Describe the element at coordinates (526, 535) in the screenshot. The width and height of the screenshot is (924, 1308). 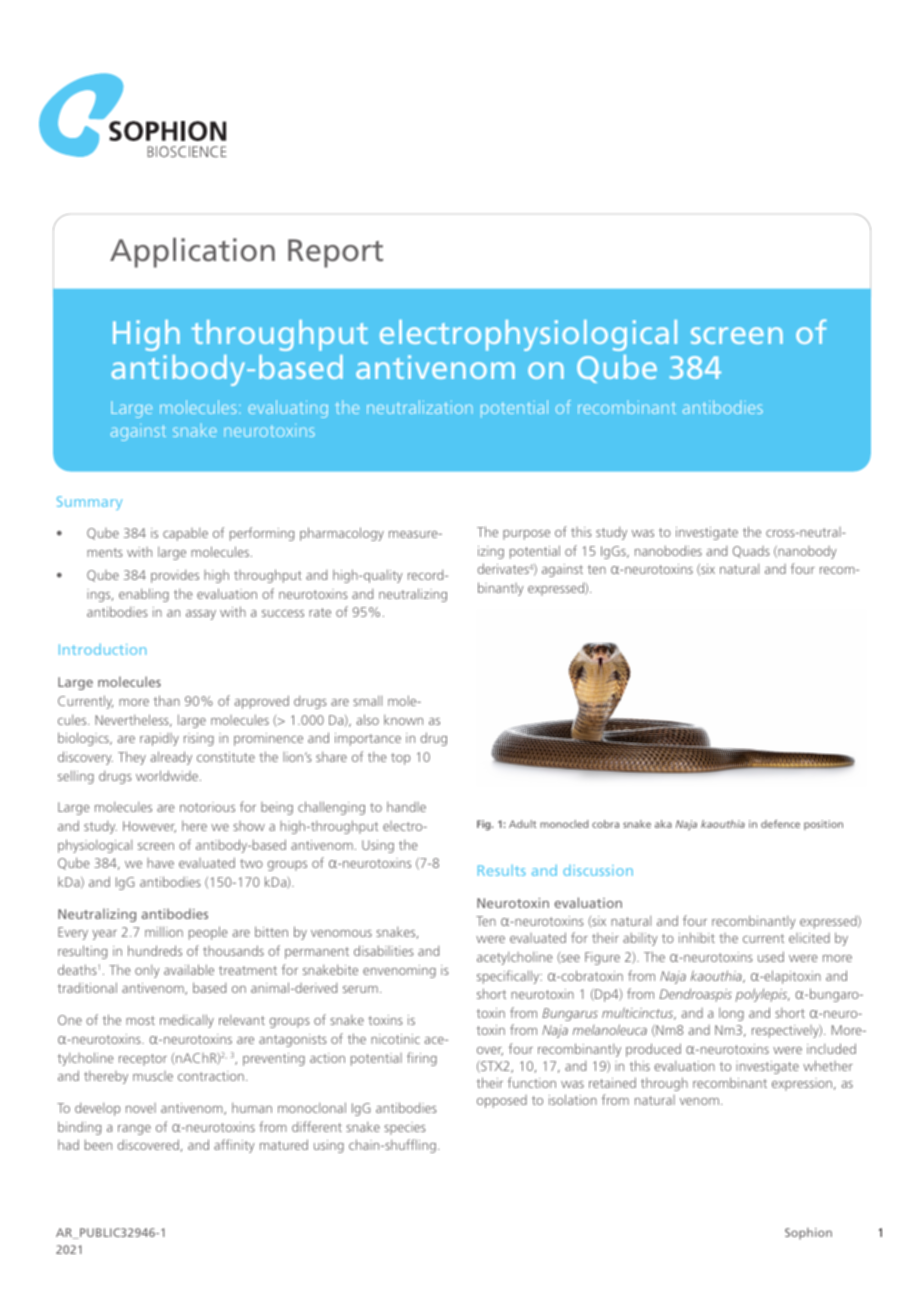
I see `purpose` at that location.
